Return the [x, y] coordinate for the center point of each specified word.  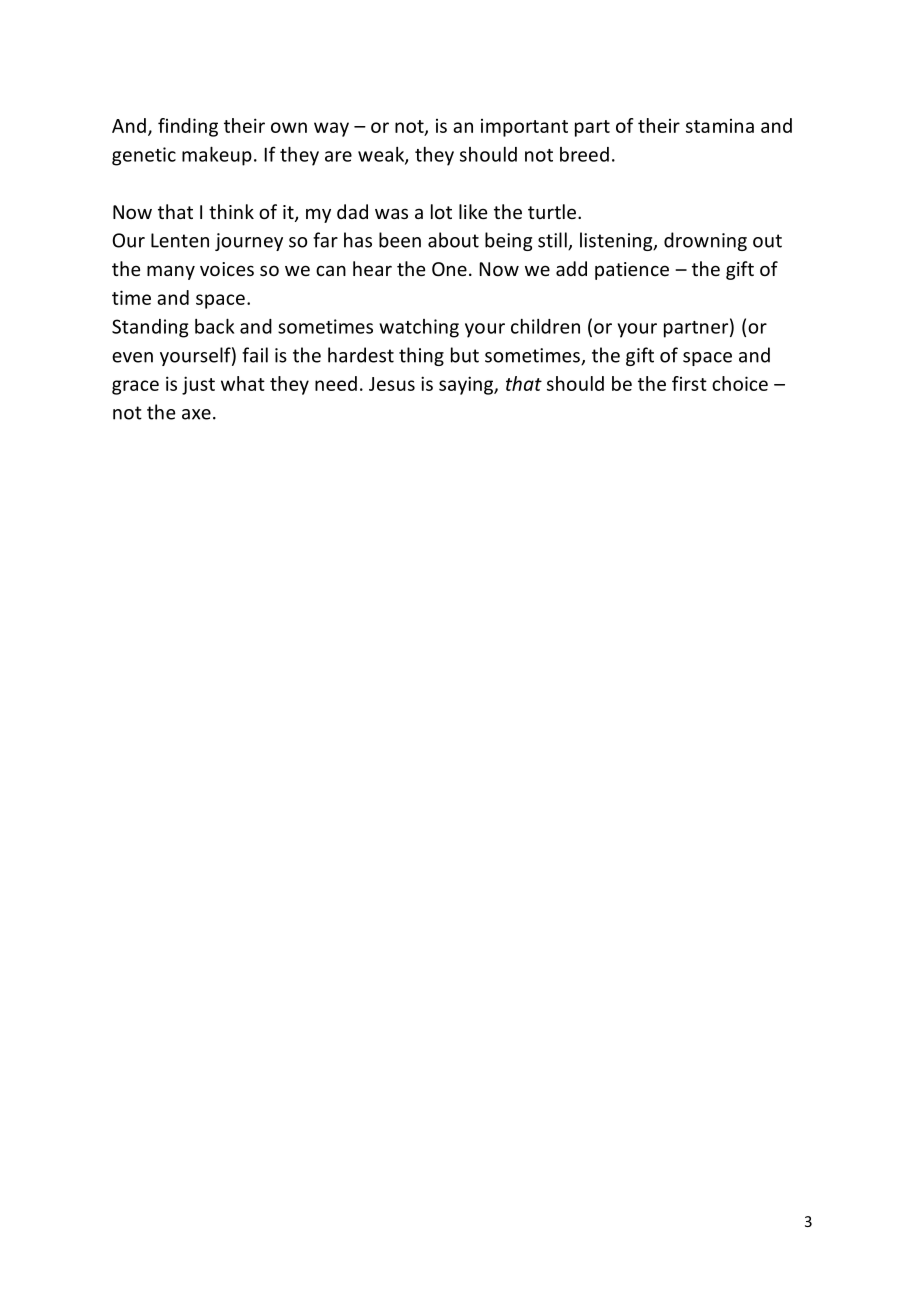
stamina [720, 126]
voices [227, 269]
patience [632, 271]
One [449, 269]
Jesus [392, 384]
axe [196, 414]
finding [188, 127]
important [524, 128]
